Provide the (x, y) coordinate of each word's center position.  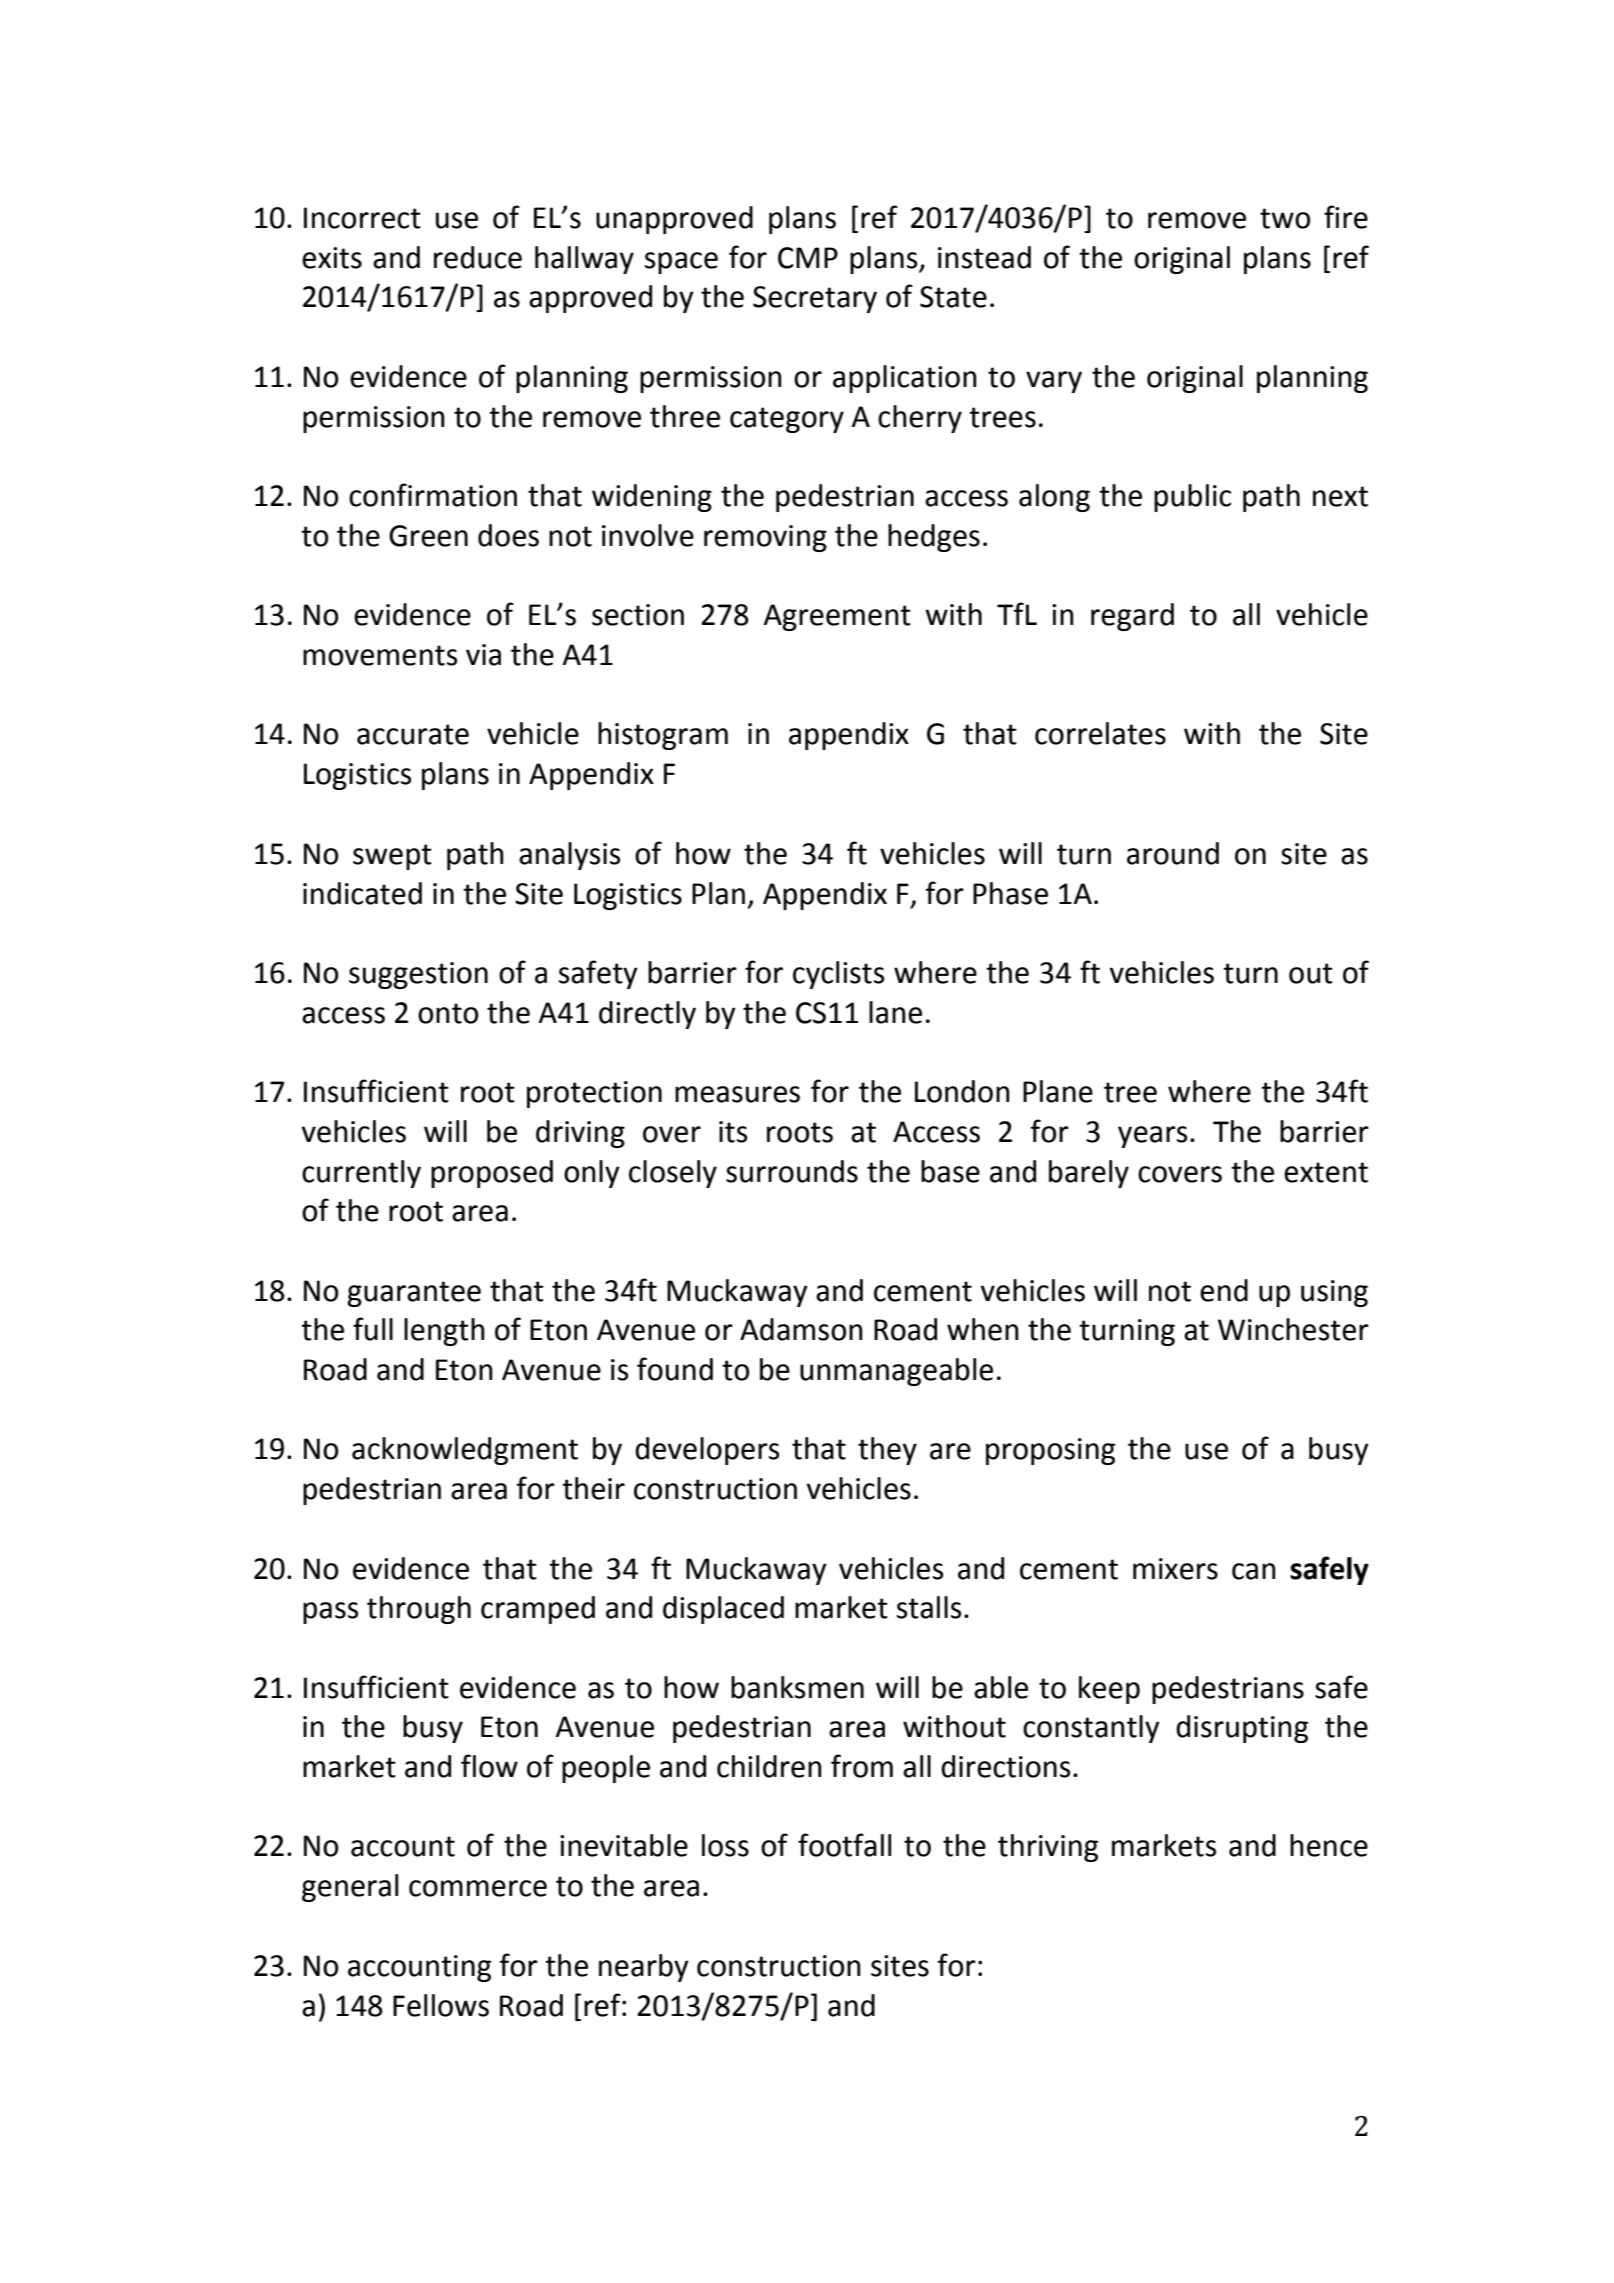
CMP (808, 258)
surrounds (792, 1171)
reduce (478, 257)
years (1152, 1137)
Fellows (441, 2005)
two (1285, 218)
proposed (492, 1174)
